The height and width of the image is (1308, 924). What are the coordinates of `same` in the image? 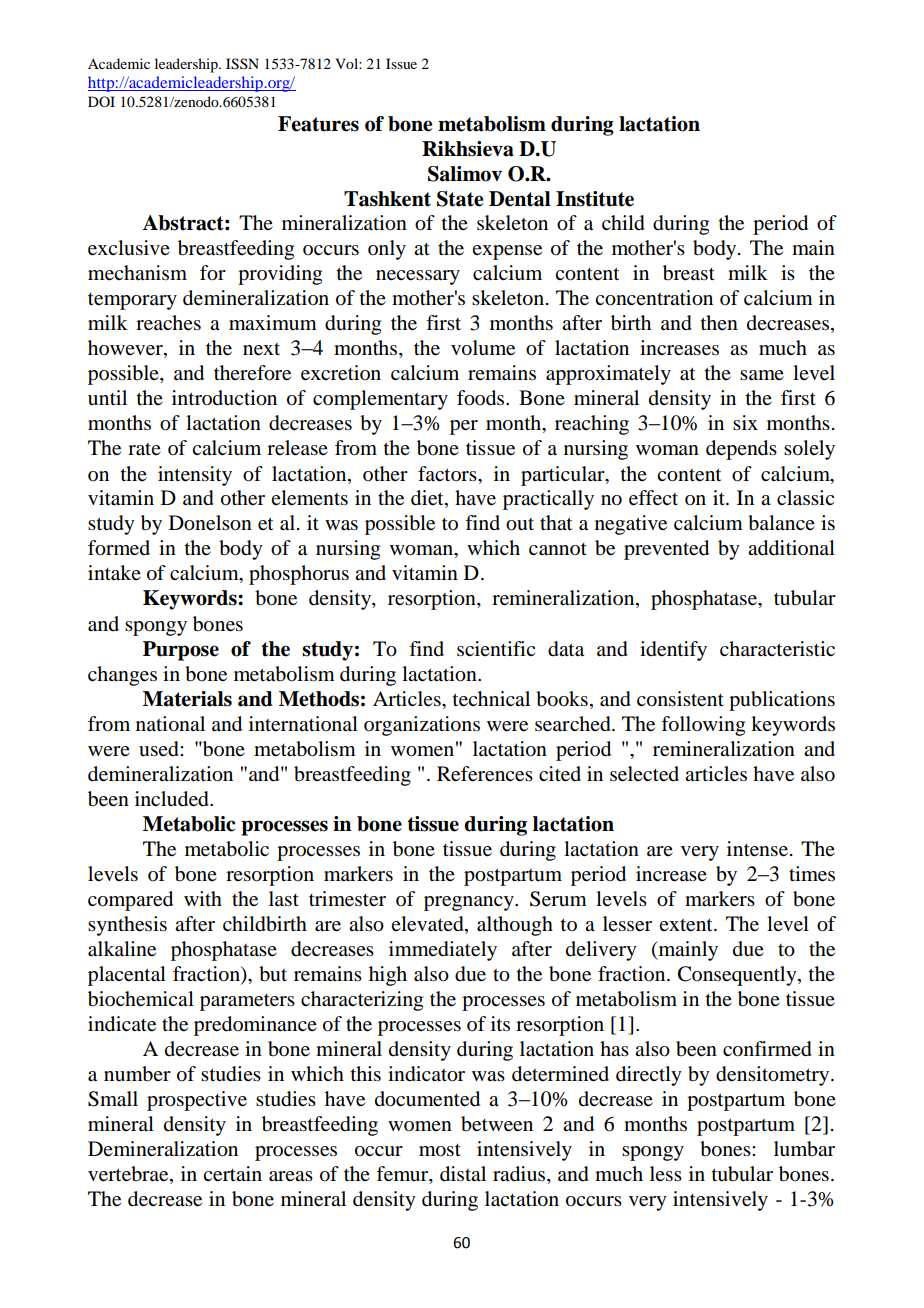 It's located at (762, 375).
